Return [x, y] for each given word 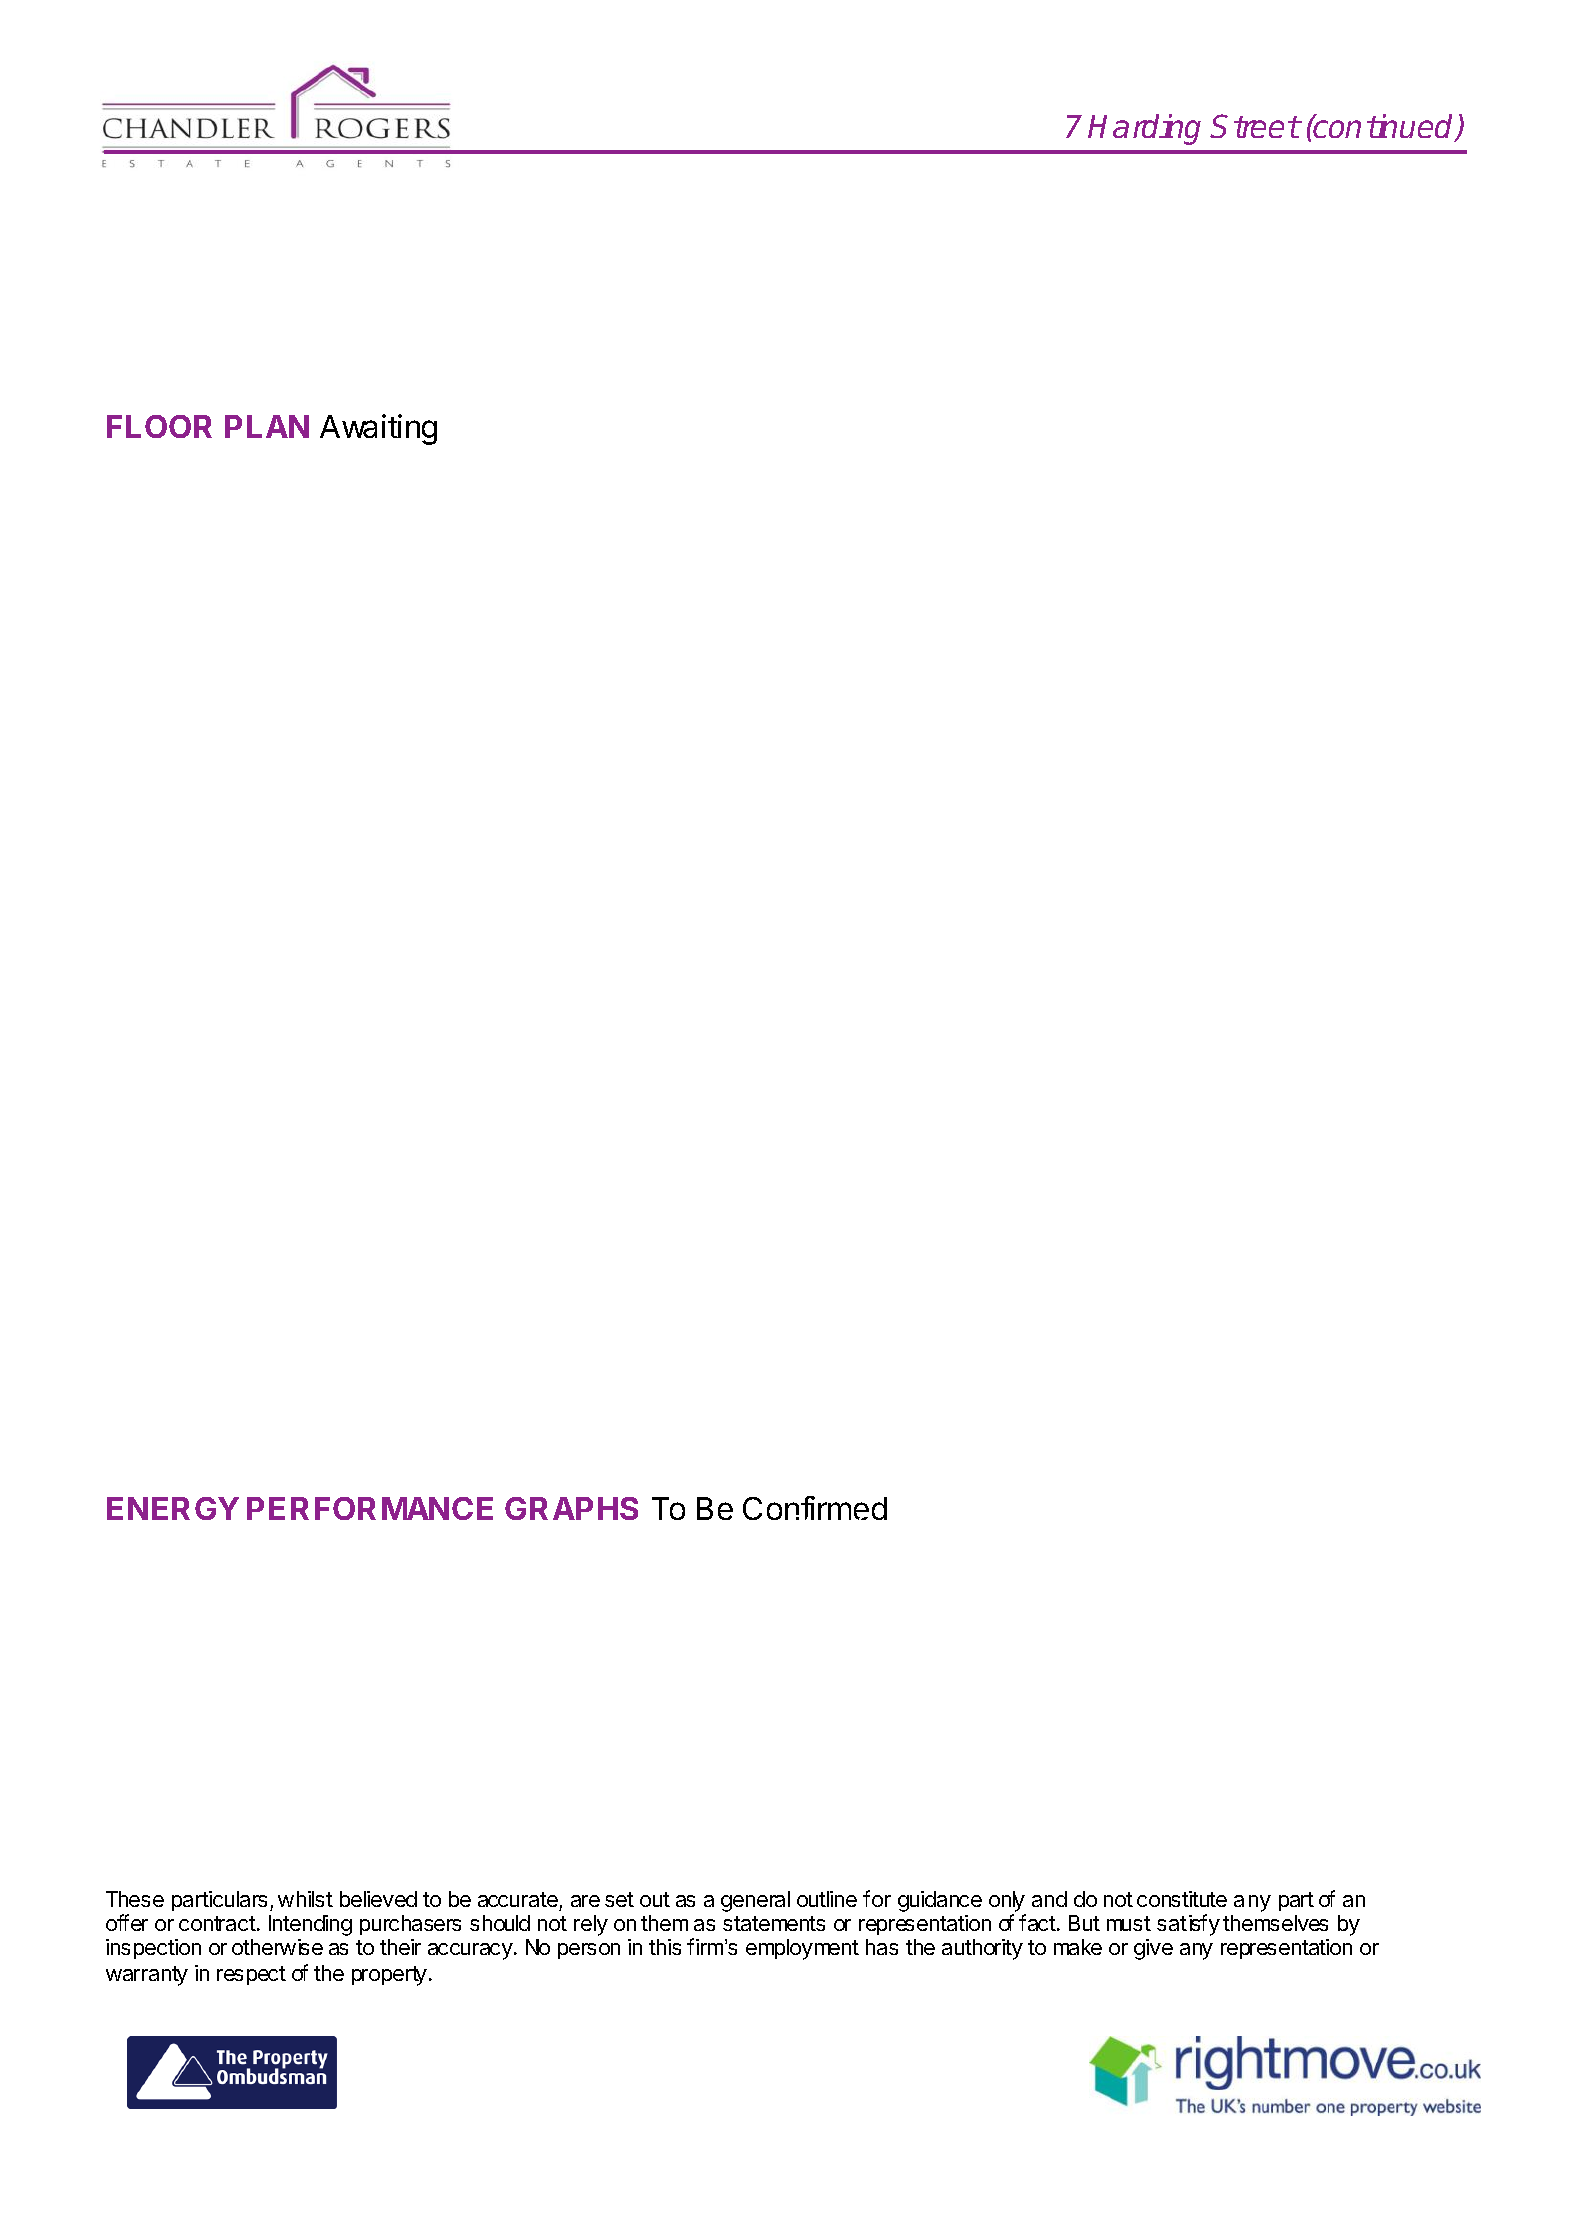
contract [218, 1923]
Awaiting [378, 429]
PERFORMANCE [370, 1508]
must [1129, 1923]
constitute [1182, 1899]
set [619, 1899]
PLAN [267, 426]
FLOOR [159, 426]
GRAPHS [571, 1508]
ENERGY [173, 1508]
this [665, 1947]
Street [1254, 126]
